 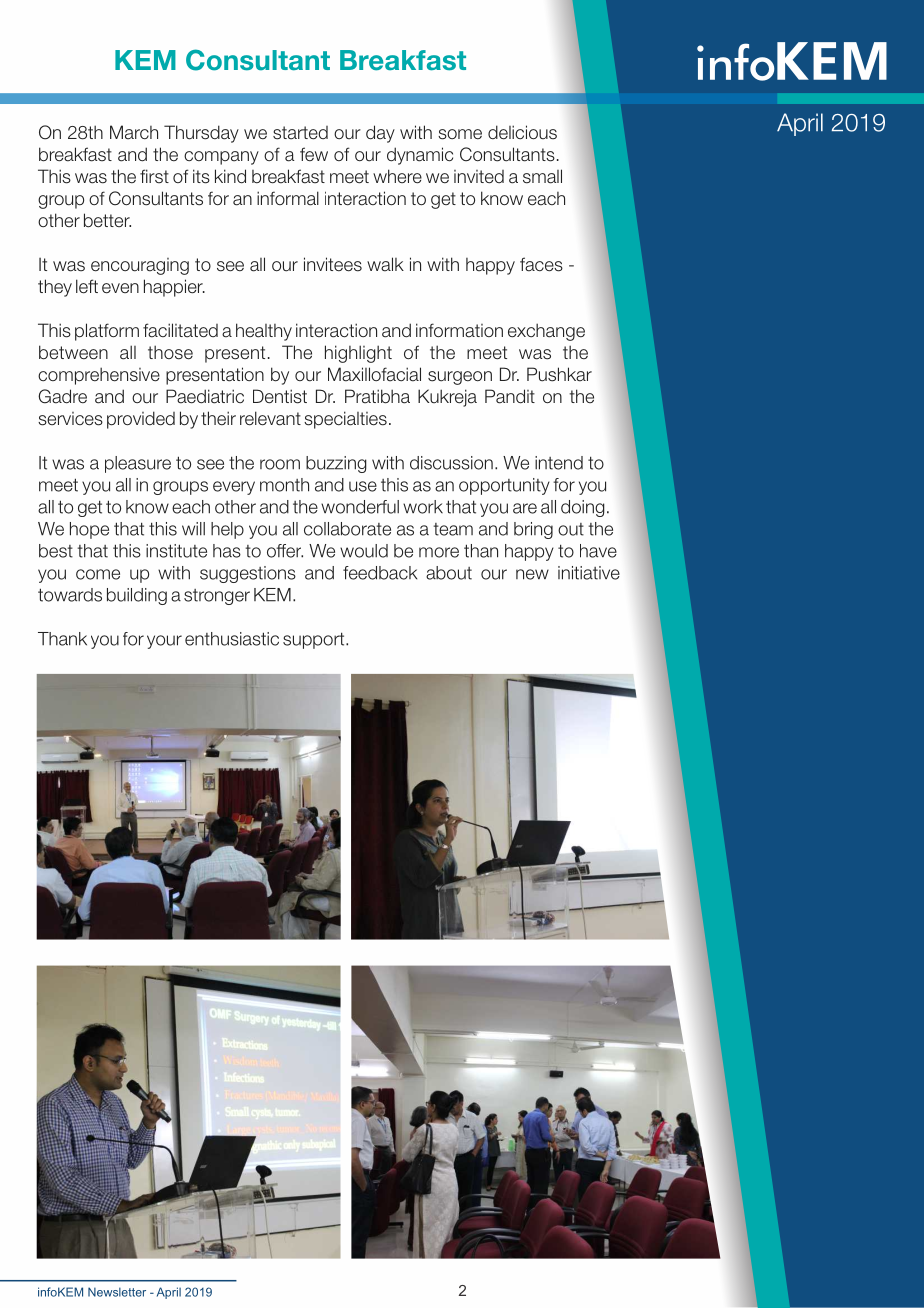 What do you see at coordinates (315, 640) in the screenshot?
I see `support` at bounding box center [315, 640].
